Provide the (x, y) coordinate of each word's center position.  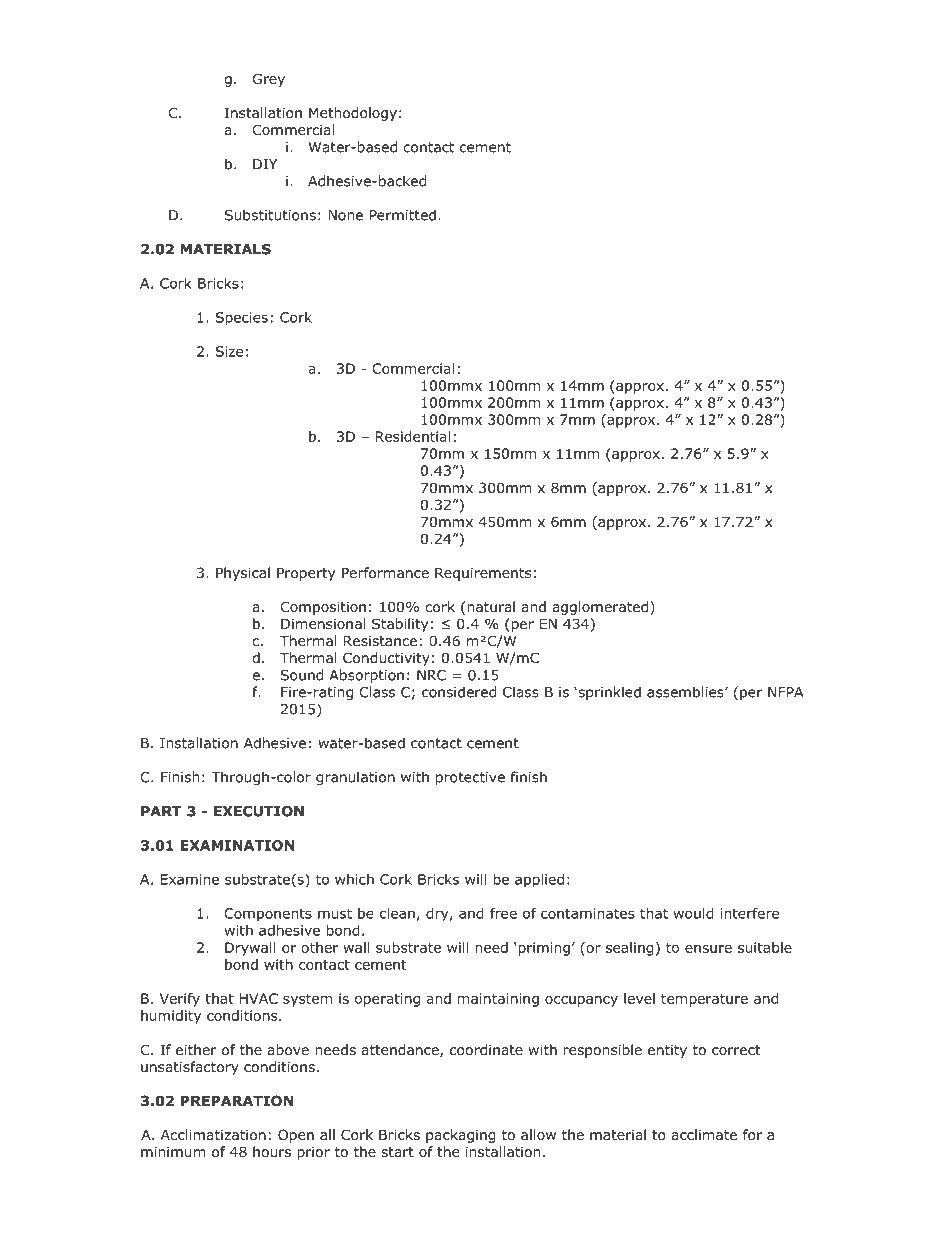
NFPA (785, 692)
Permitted (403, 215)
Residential (413, 436)
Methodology (353, 114)
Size (229, 351)
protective (470, 778)
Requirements (483, 574)
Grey (269, 80)
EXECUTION (259, 811)
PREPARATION (236, 1101)
